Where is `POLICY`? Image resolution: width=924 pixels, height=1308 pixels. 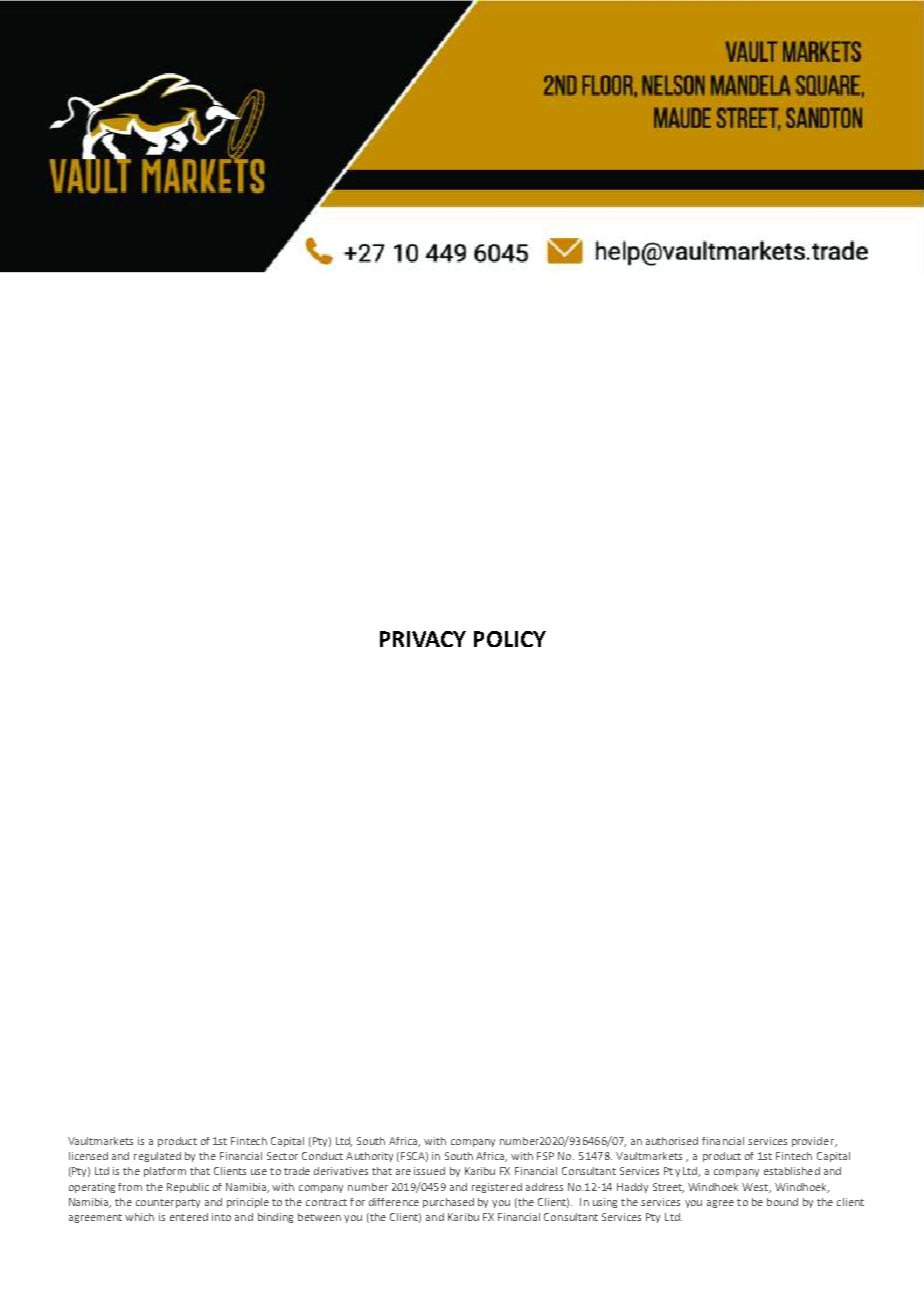 POLICY is located at coordinates (510, 639).
